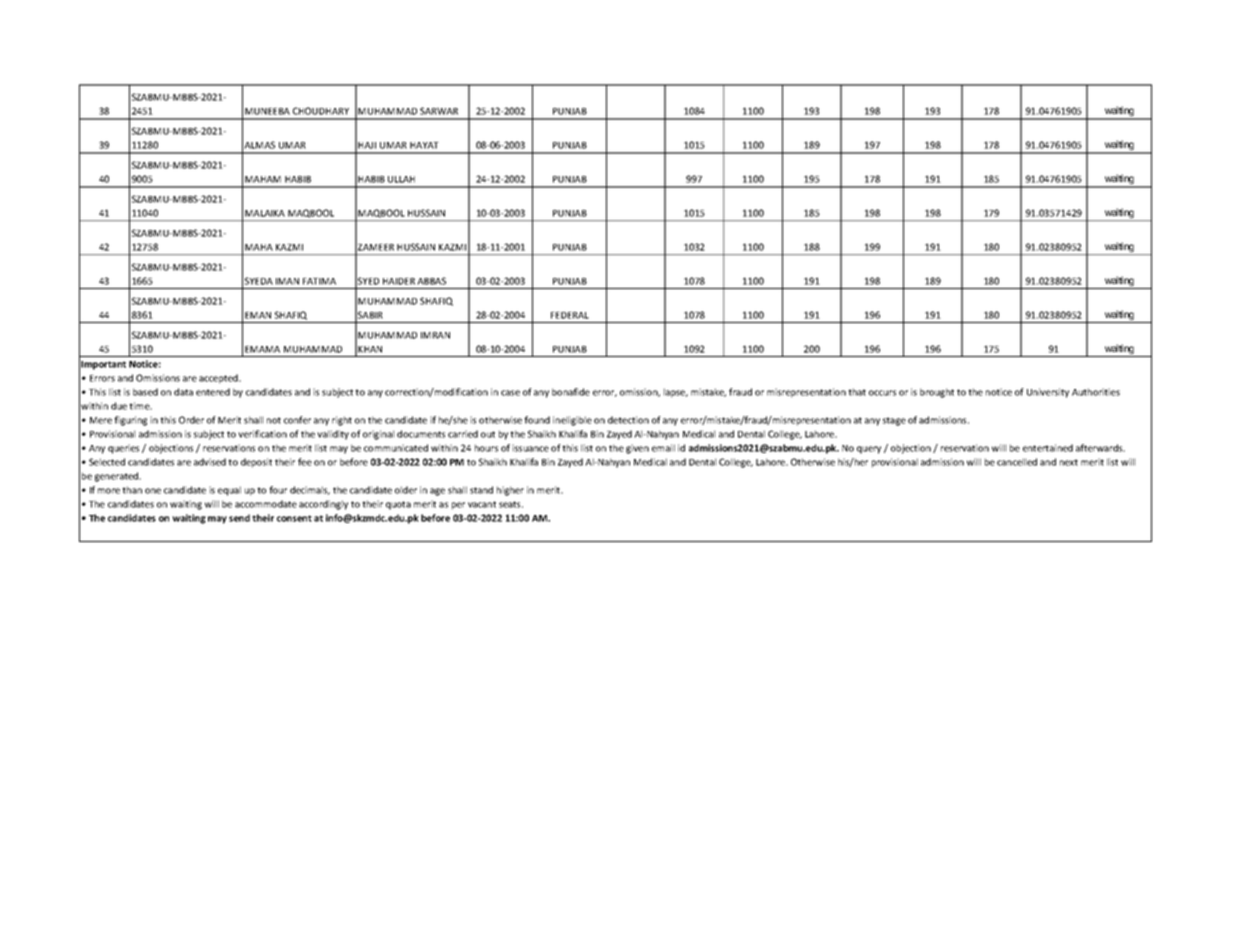  I want to click on accommodate, so click(266, 504).
